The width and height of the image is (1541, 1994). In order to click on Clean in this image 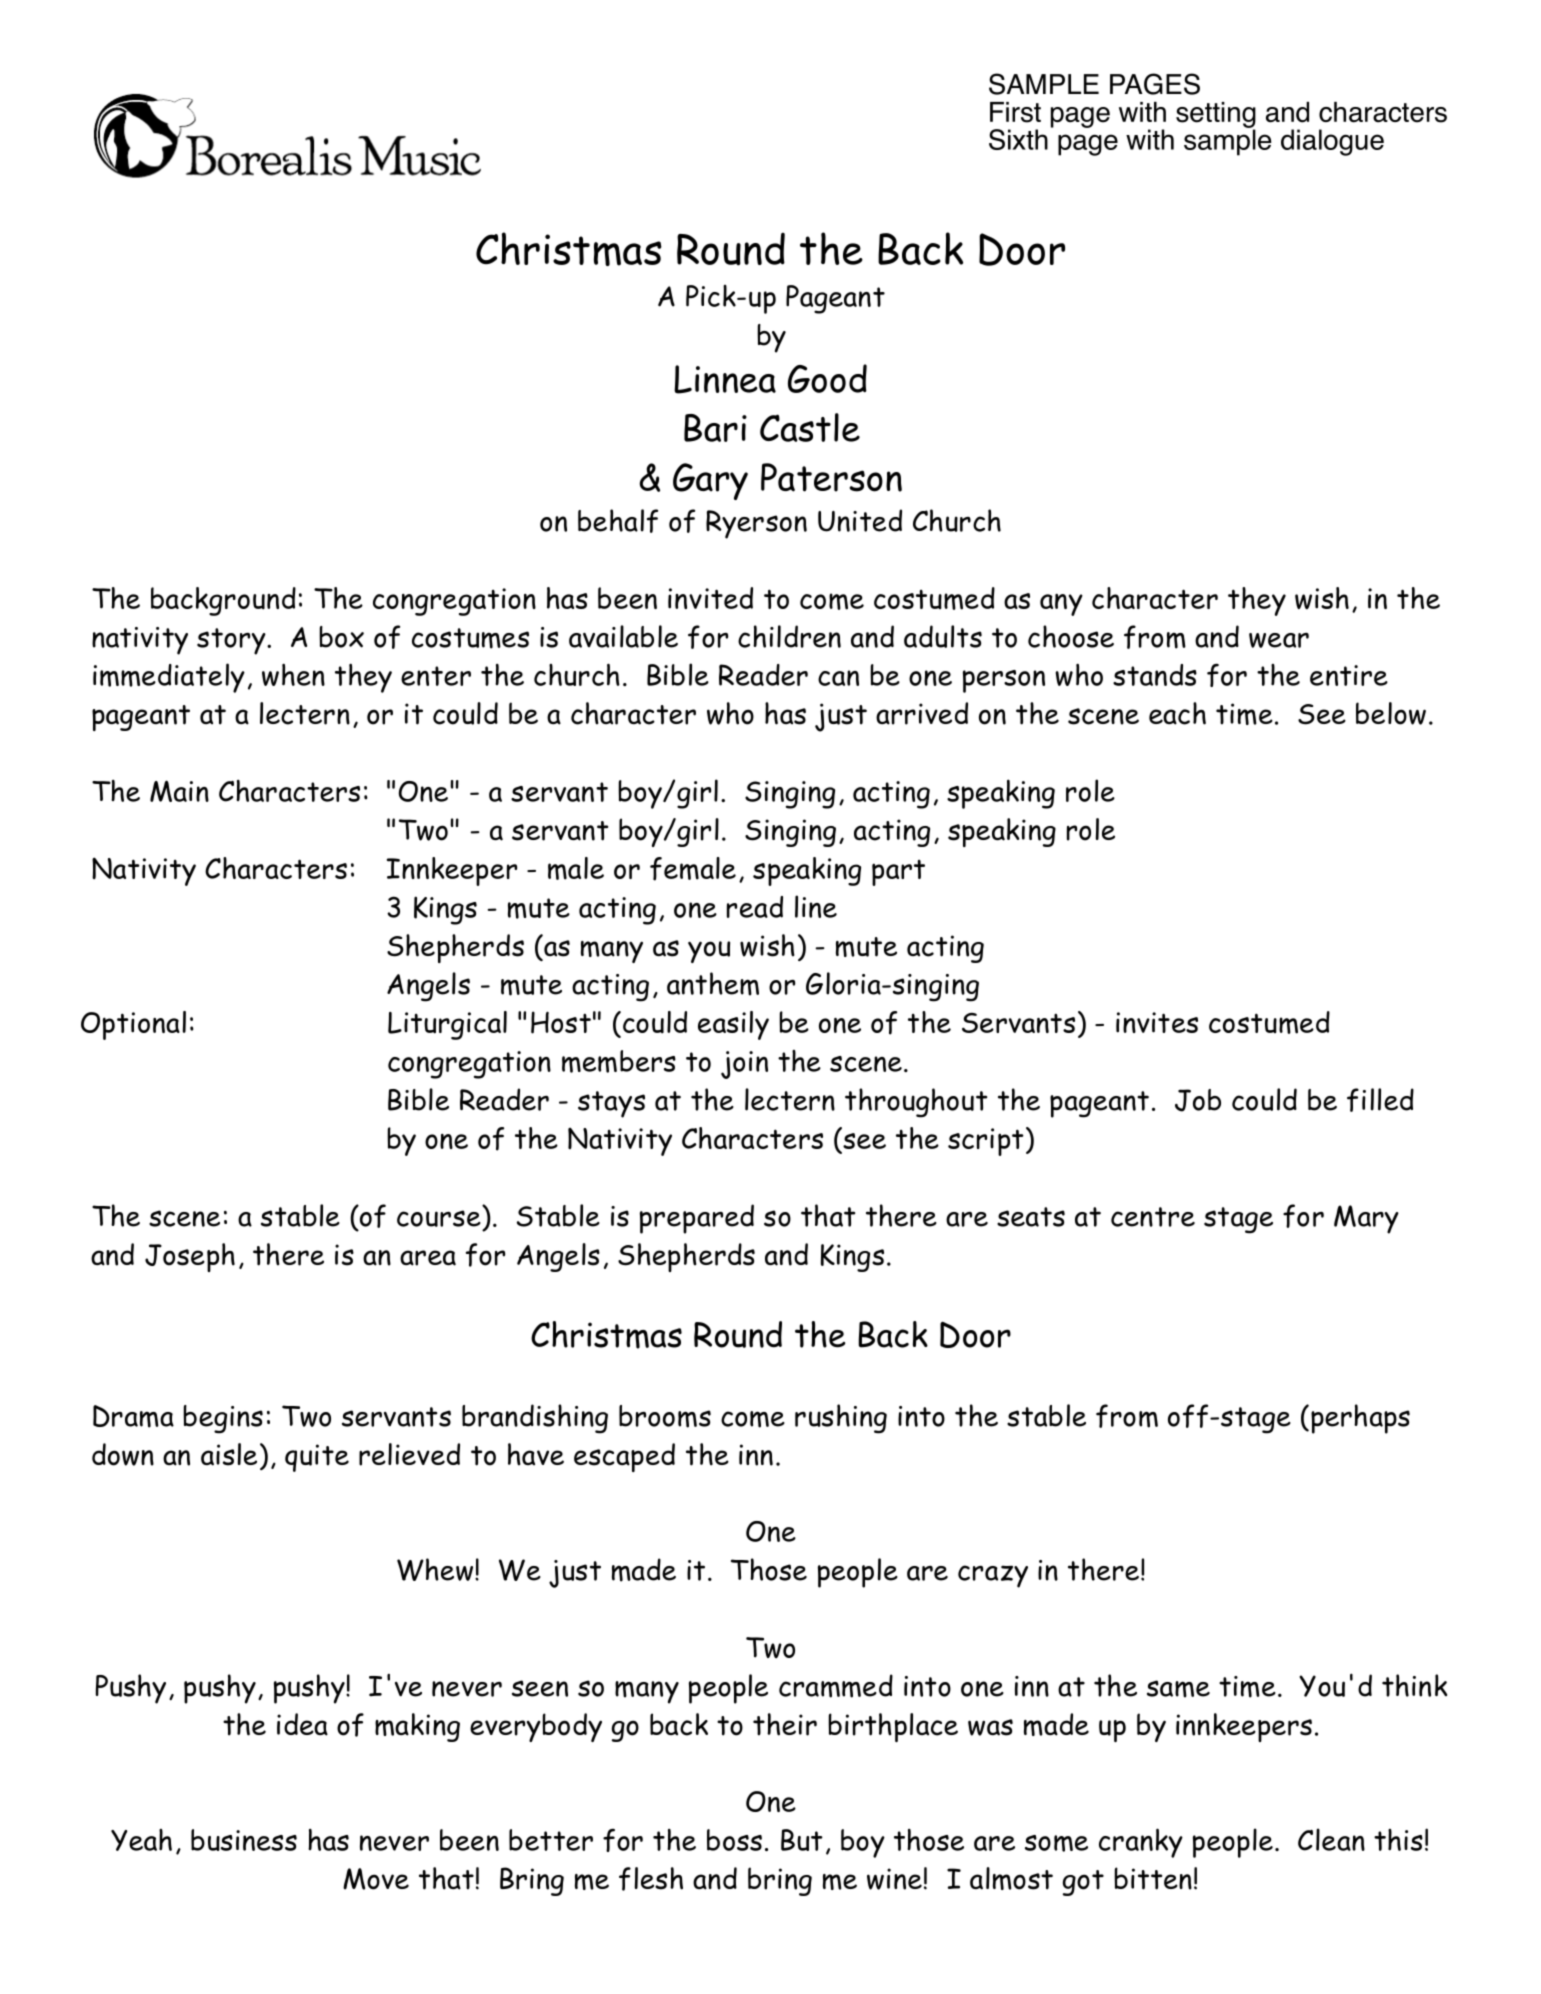, I will do `click(1331, 1839)`.
